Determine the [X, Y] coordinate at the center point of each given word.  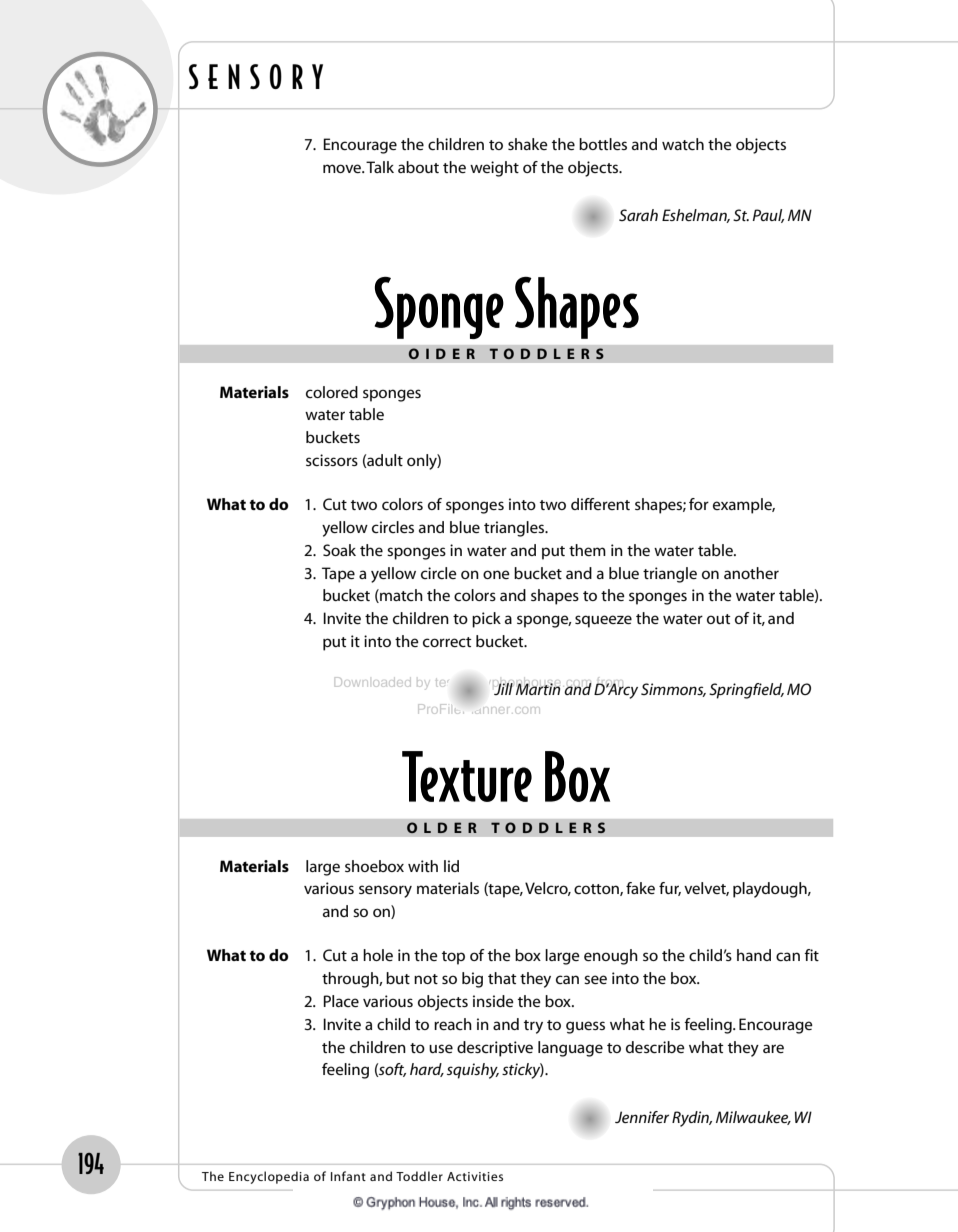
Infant [348, 1176]
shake [528, 144]
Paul [768, 216]
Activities [475, 1176]
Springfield [746, 691]
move [343, 168]
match [400, 596]
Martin [538, 688]
